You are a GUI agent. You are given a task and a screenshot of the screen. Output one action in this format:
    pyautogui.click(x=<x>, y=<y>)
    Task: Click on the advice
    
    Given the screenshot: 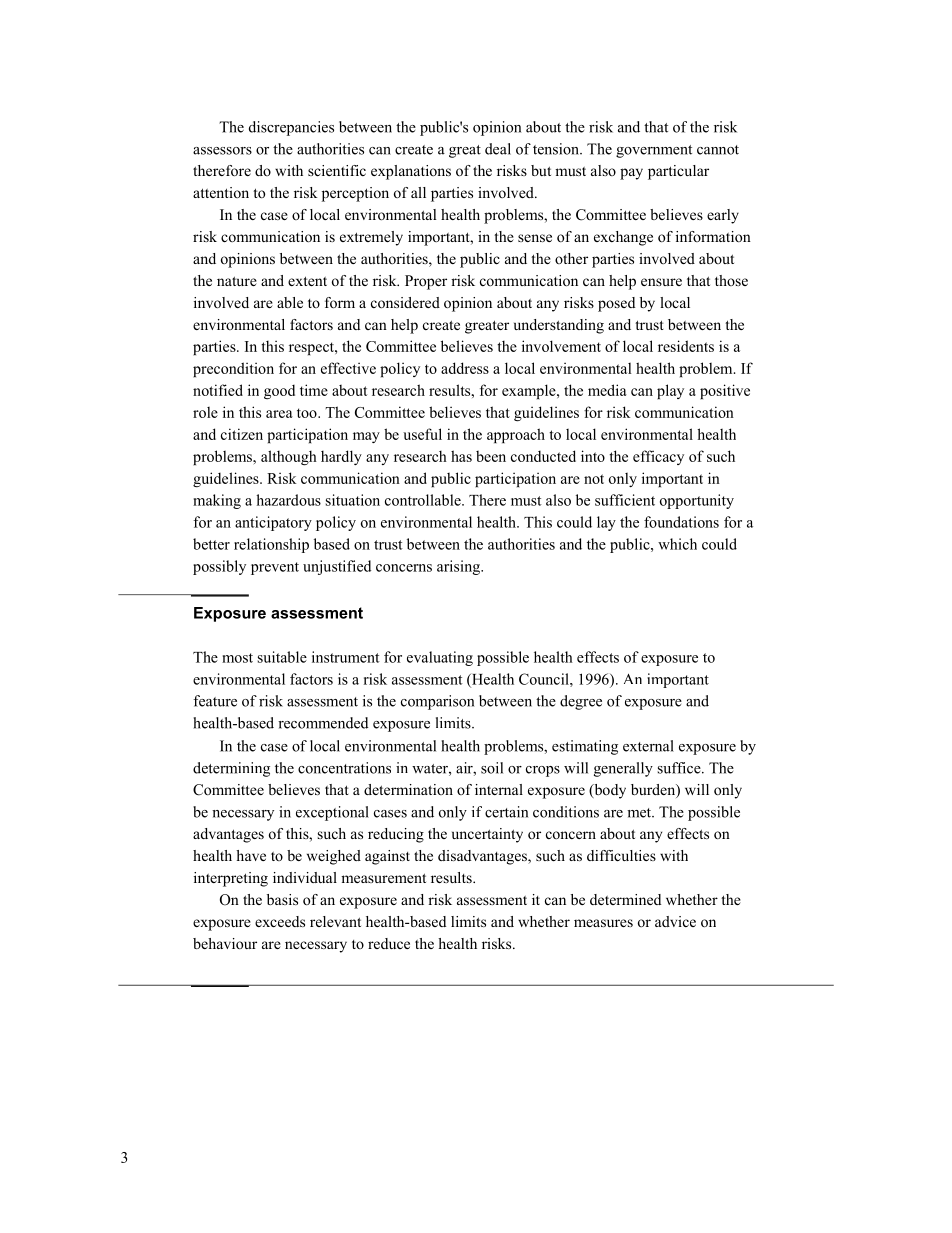 What is the action you would take?
    pyautogui.click(x=675, y=921)
